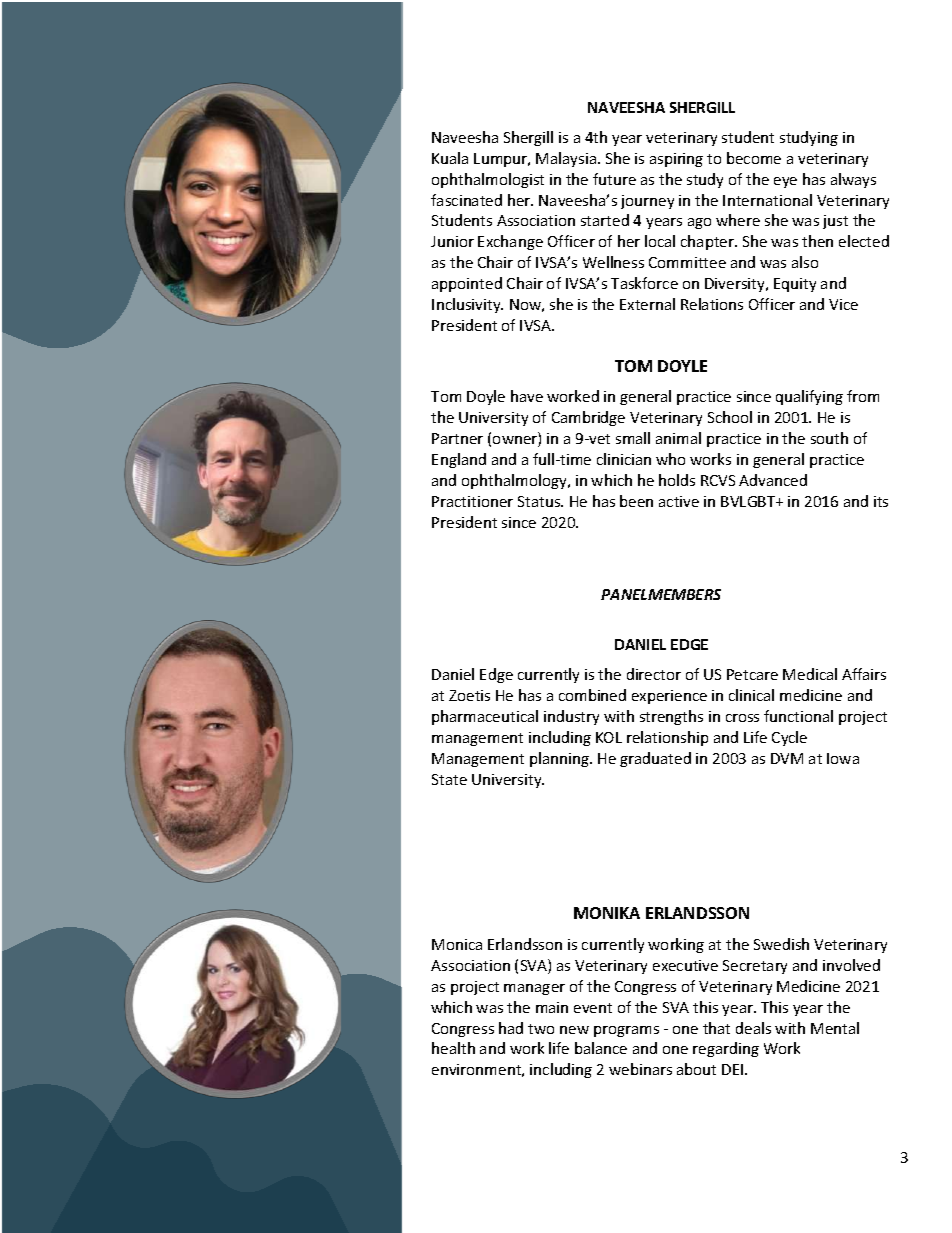  I want to click on Practitioner, so click(472, 501).
